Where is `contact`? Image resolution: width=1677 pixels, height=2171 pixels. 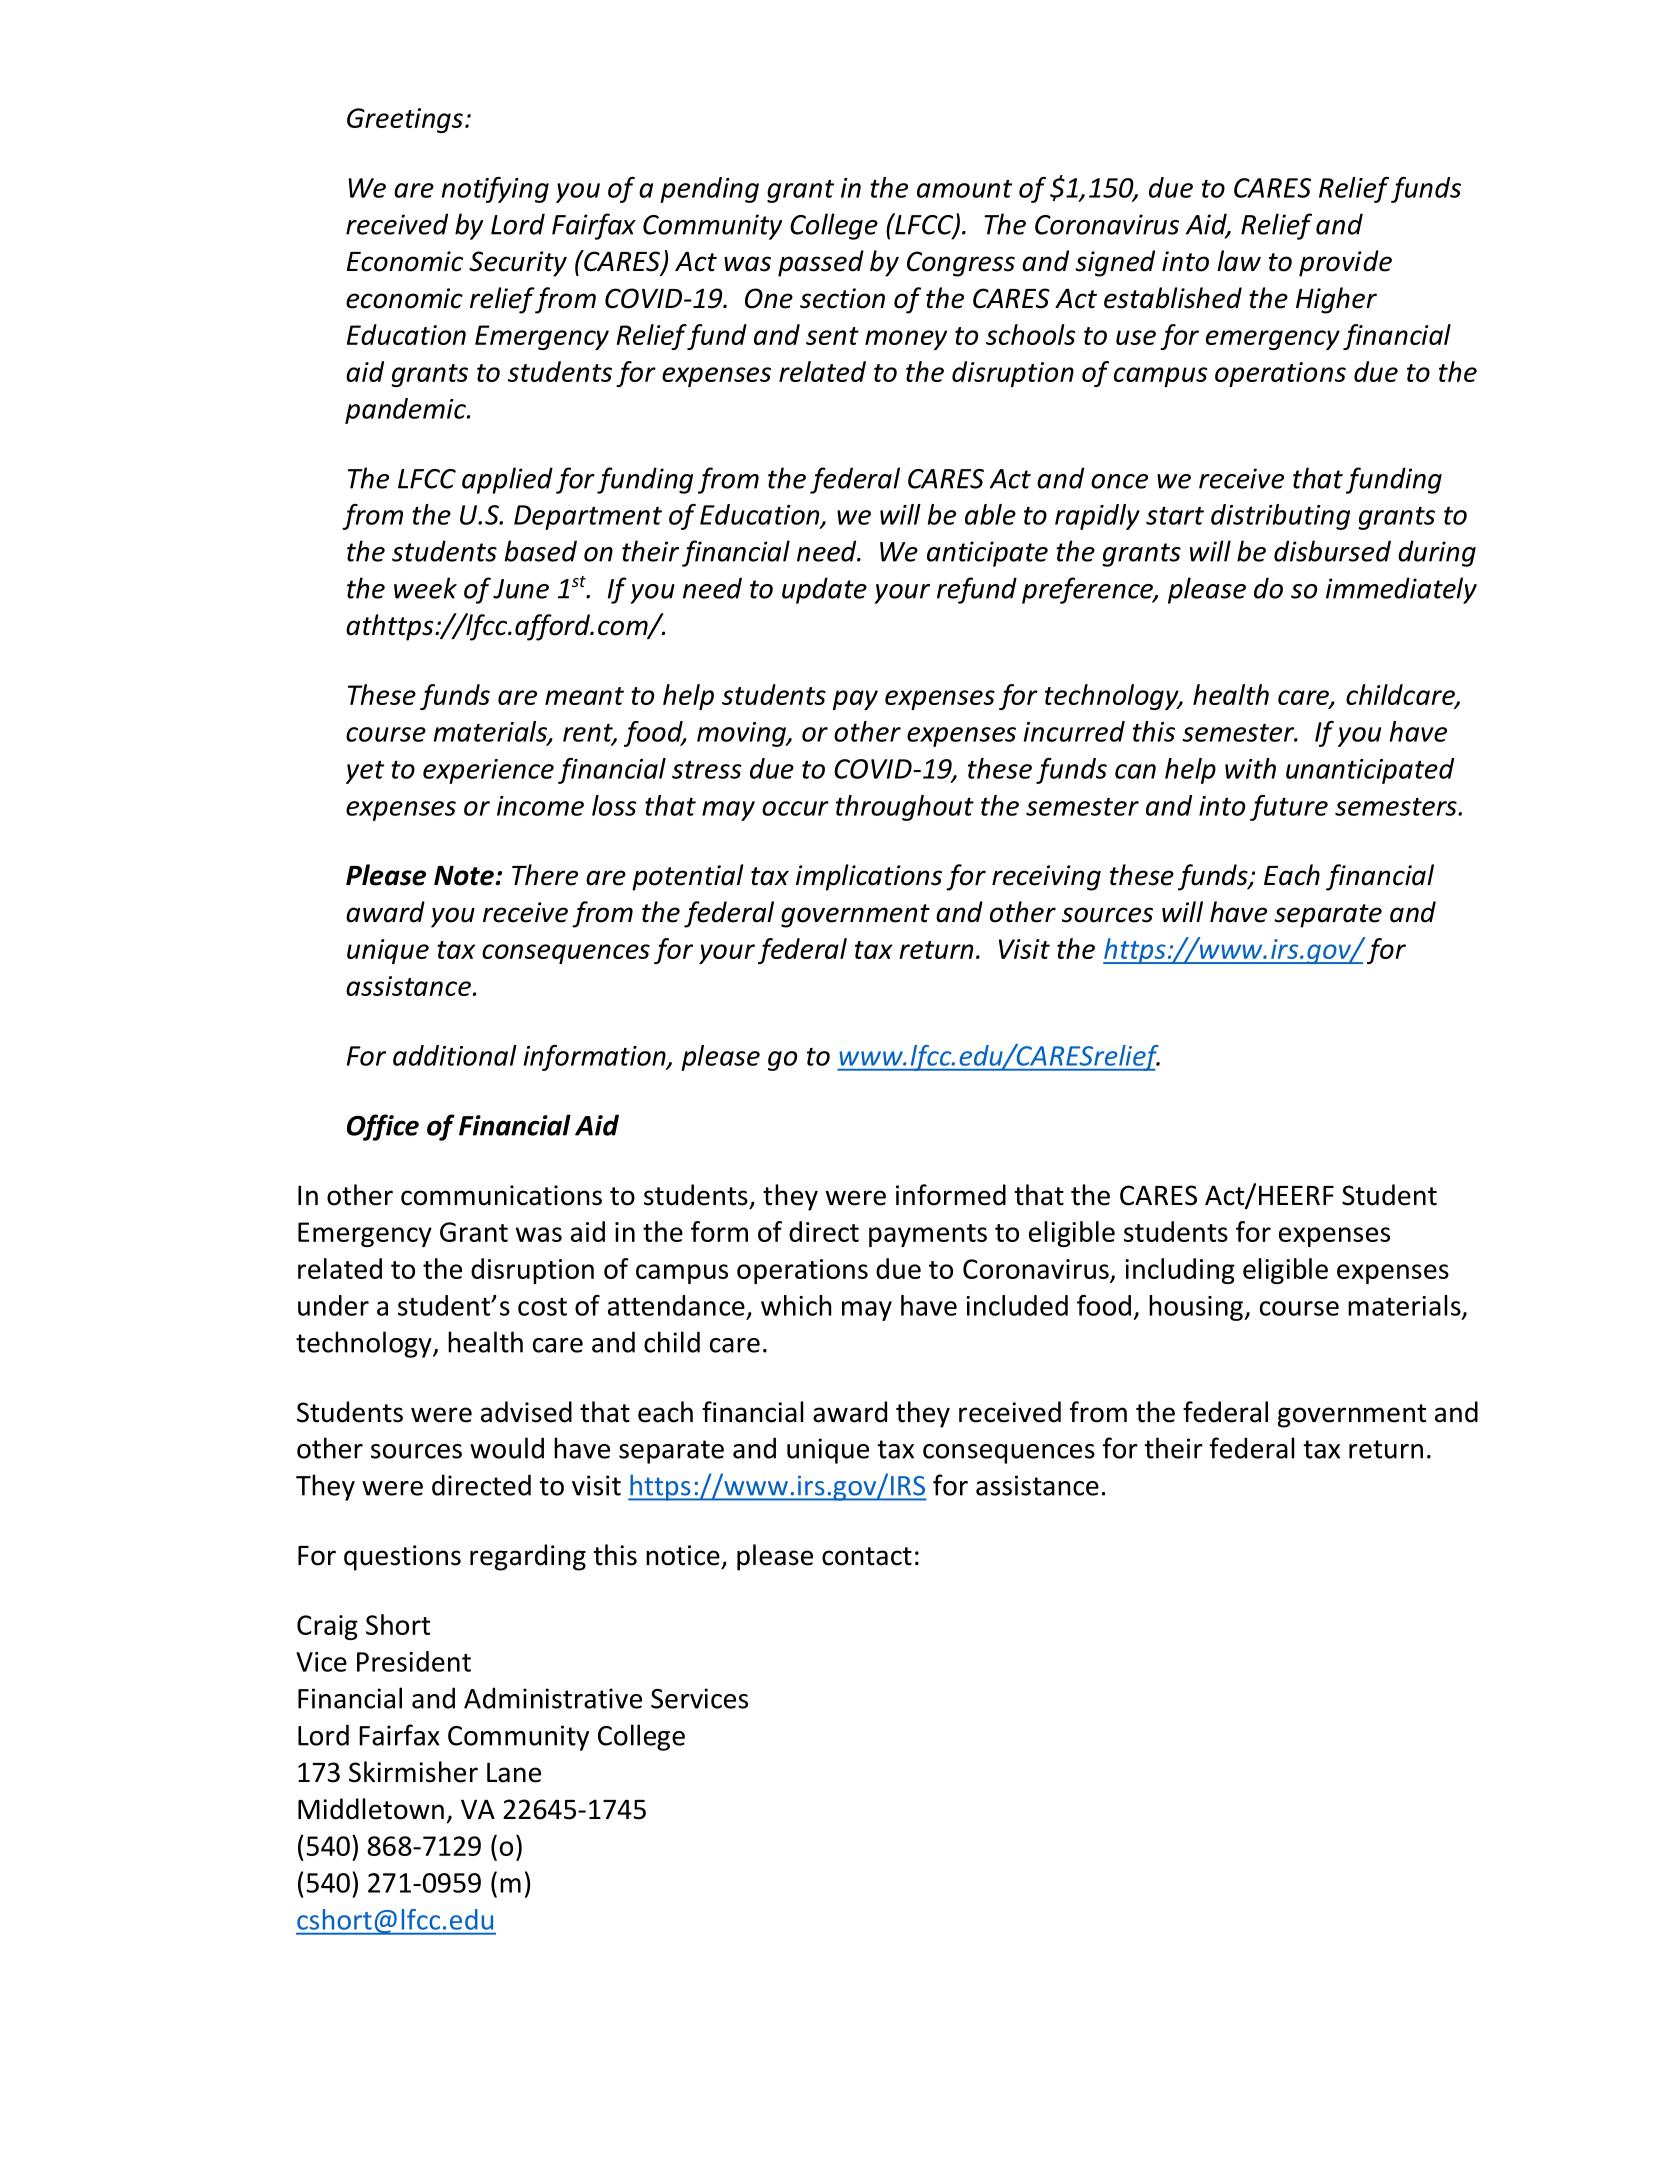
contact is located at coordinates (867, 1556).
